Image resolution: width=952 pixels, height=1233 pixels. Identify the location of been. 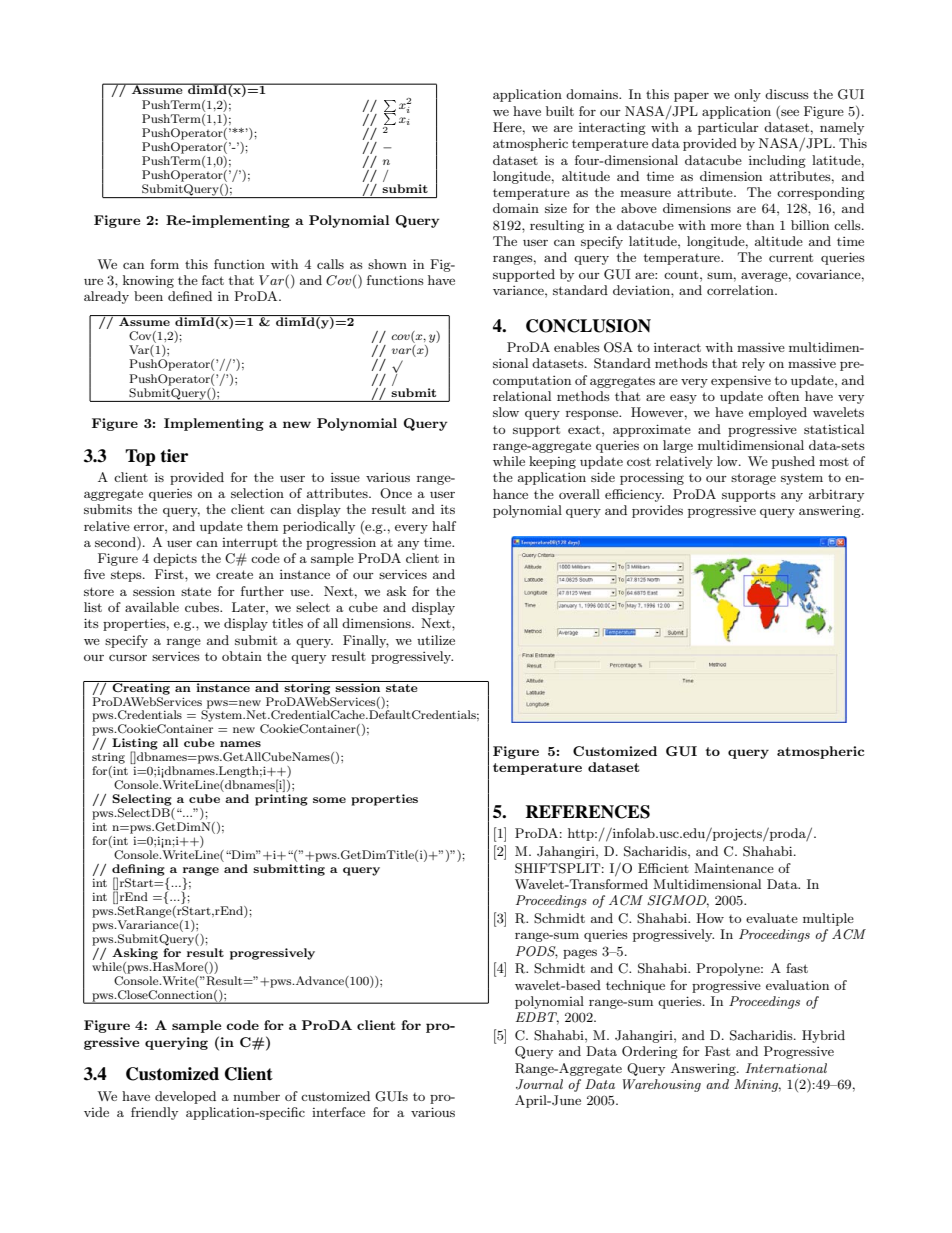
(148, 296).
